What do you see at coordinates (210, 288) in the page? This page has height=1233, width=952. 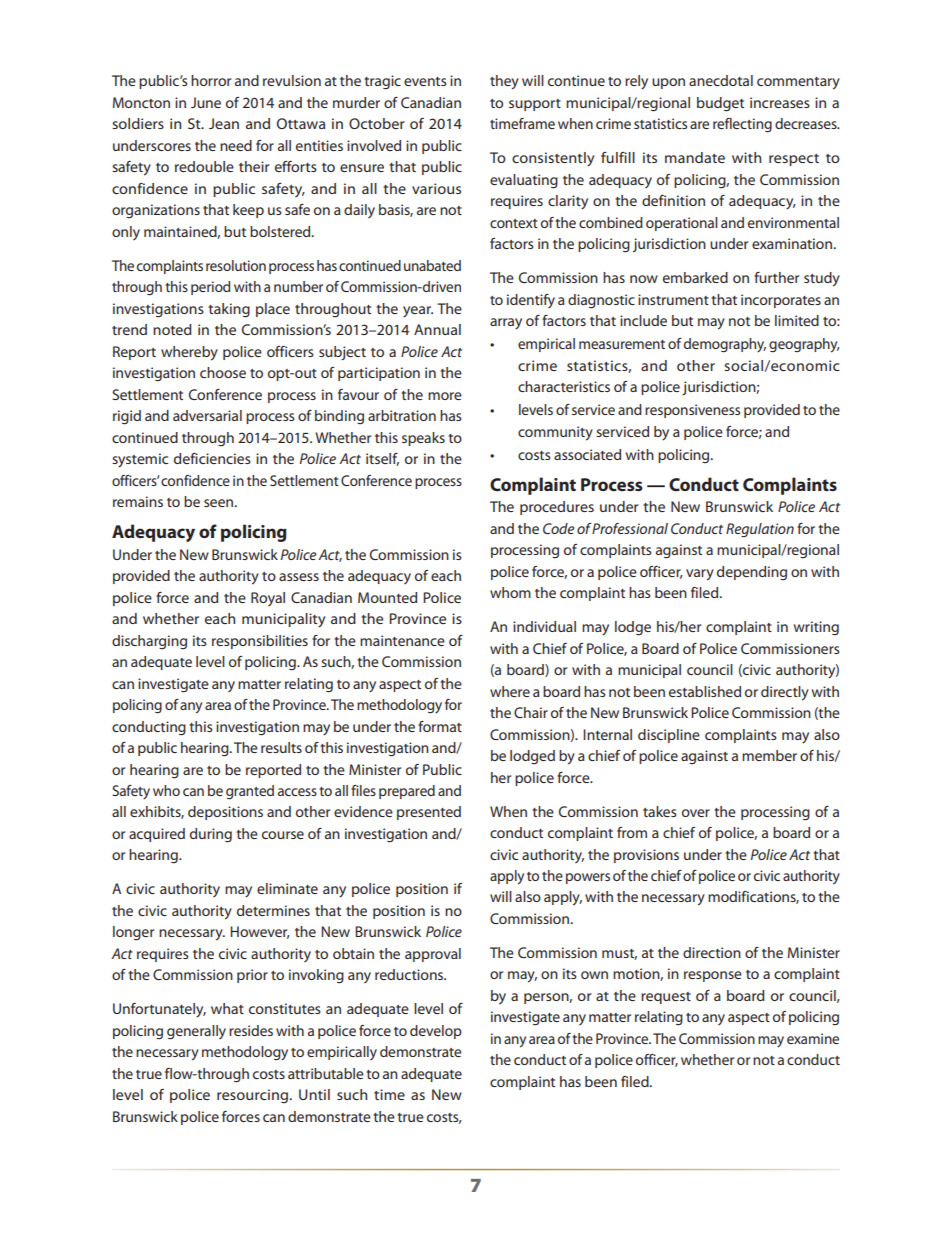 I see `period` at bounding box center [210, 288].
